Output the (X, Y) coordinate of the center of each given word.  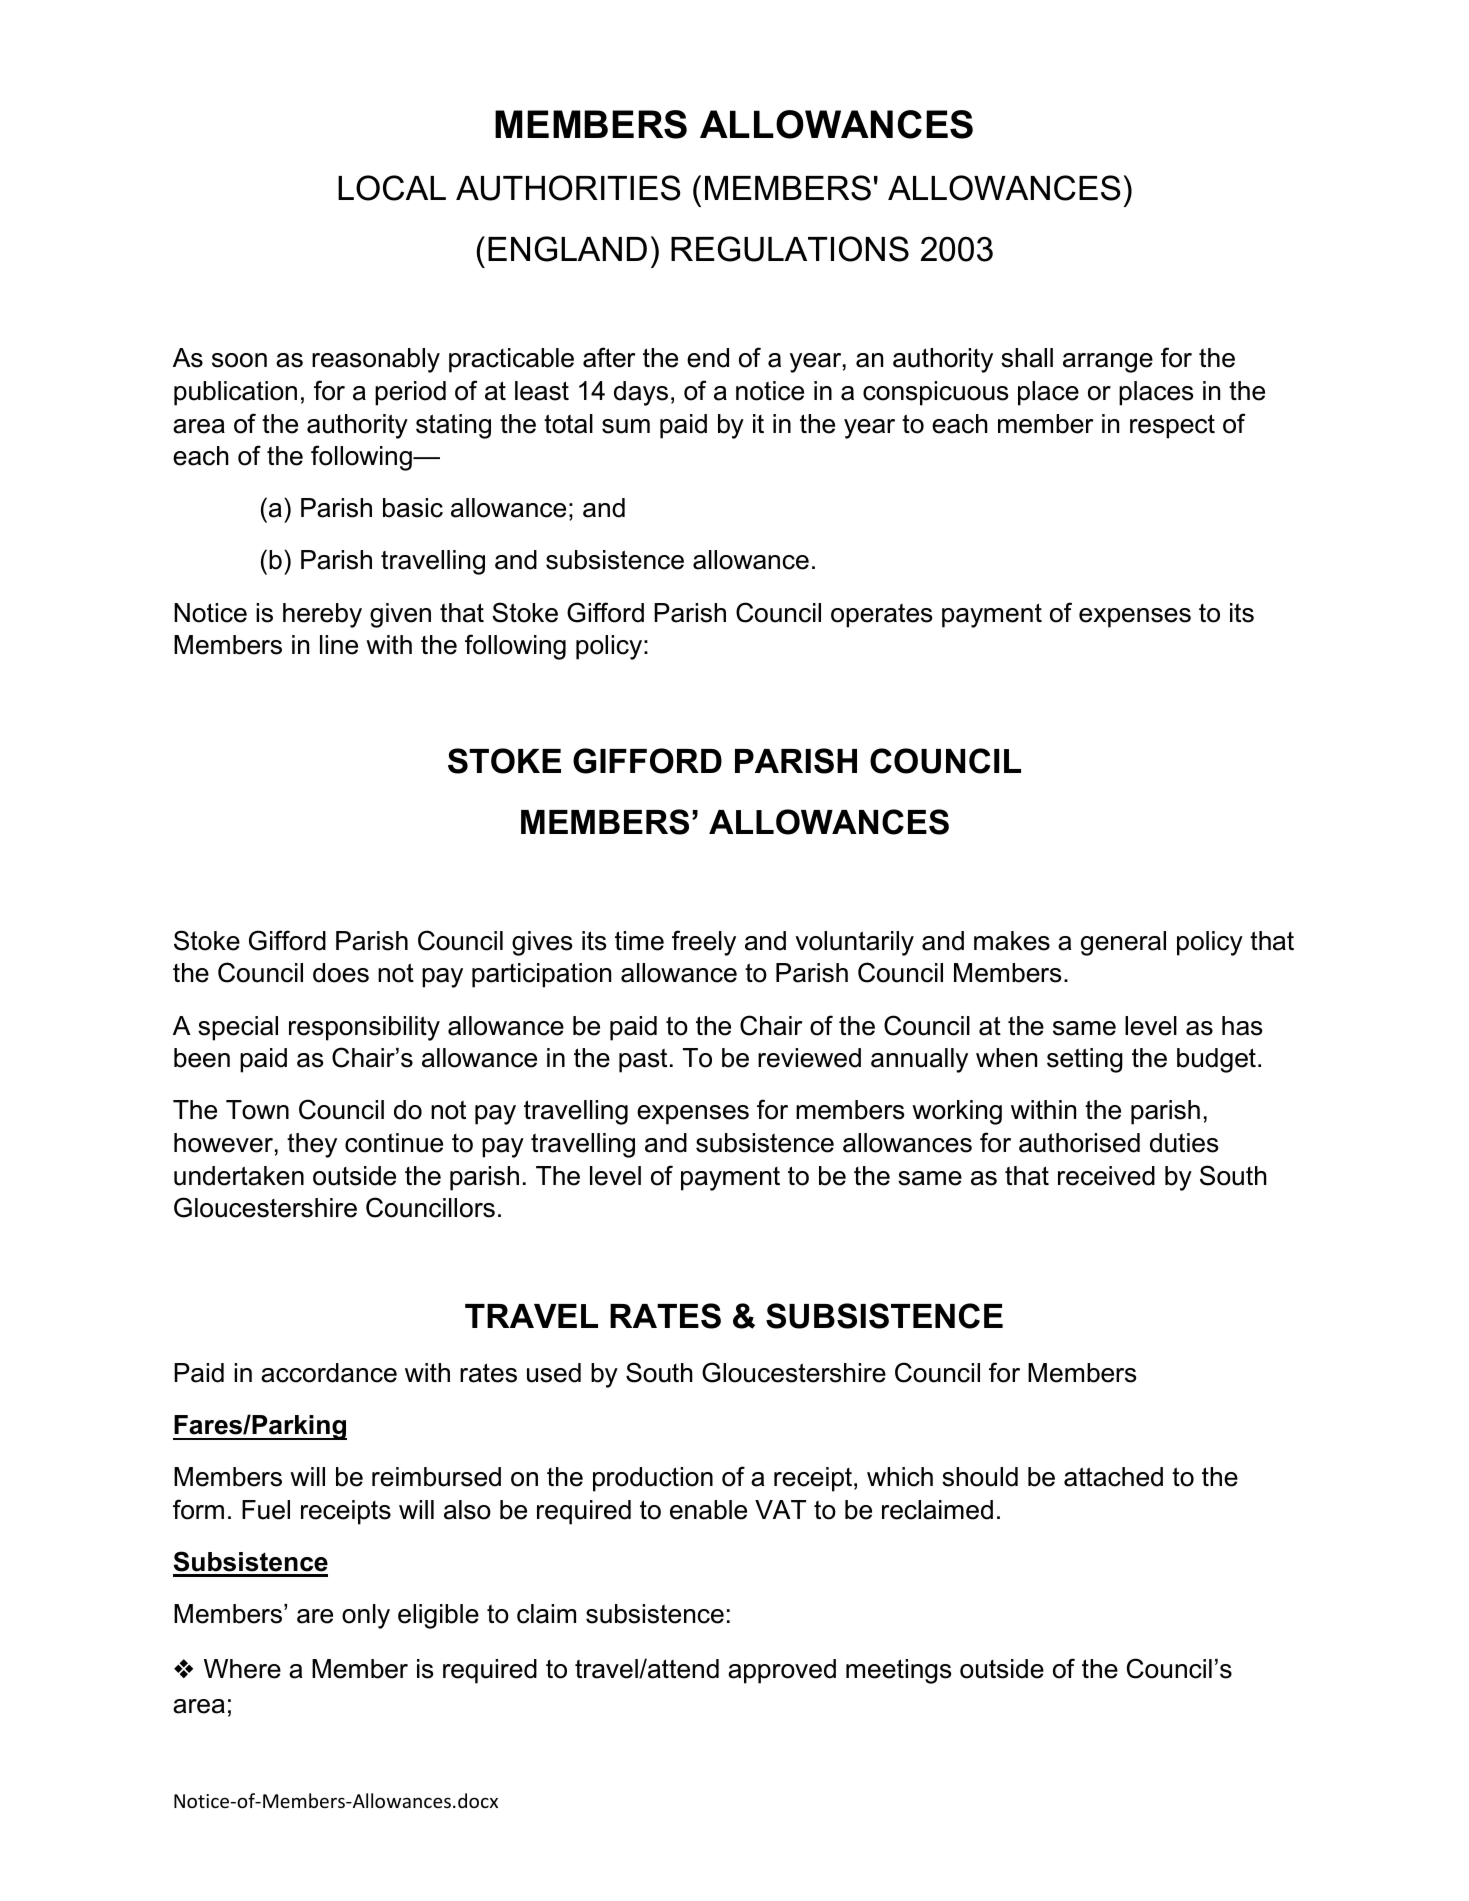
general (1123, 943)
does (341, 973)
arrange (1108, 363)
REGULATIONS (790, 249)
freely (704, 943)
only (366, 1616)
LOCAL (392, 188)
